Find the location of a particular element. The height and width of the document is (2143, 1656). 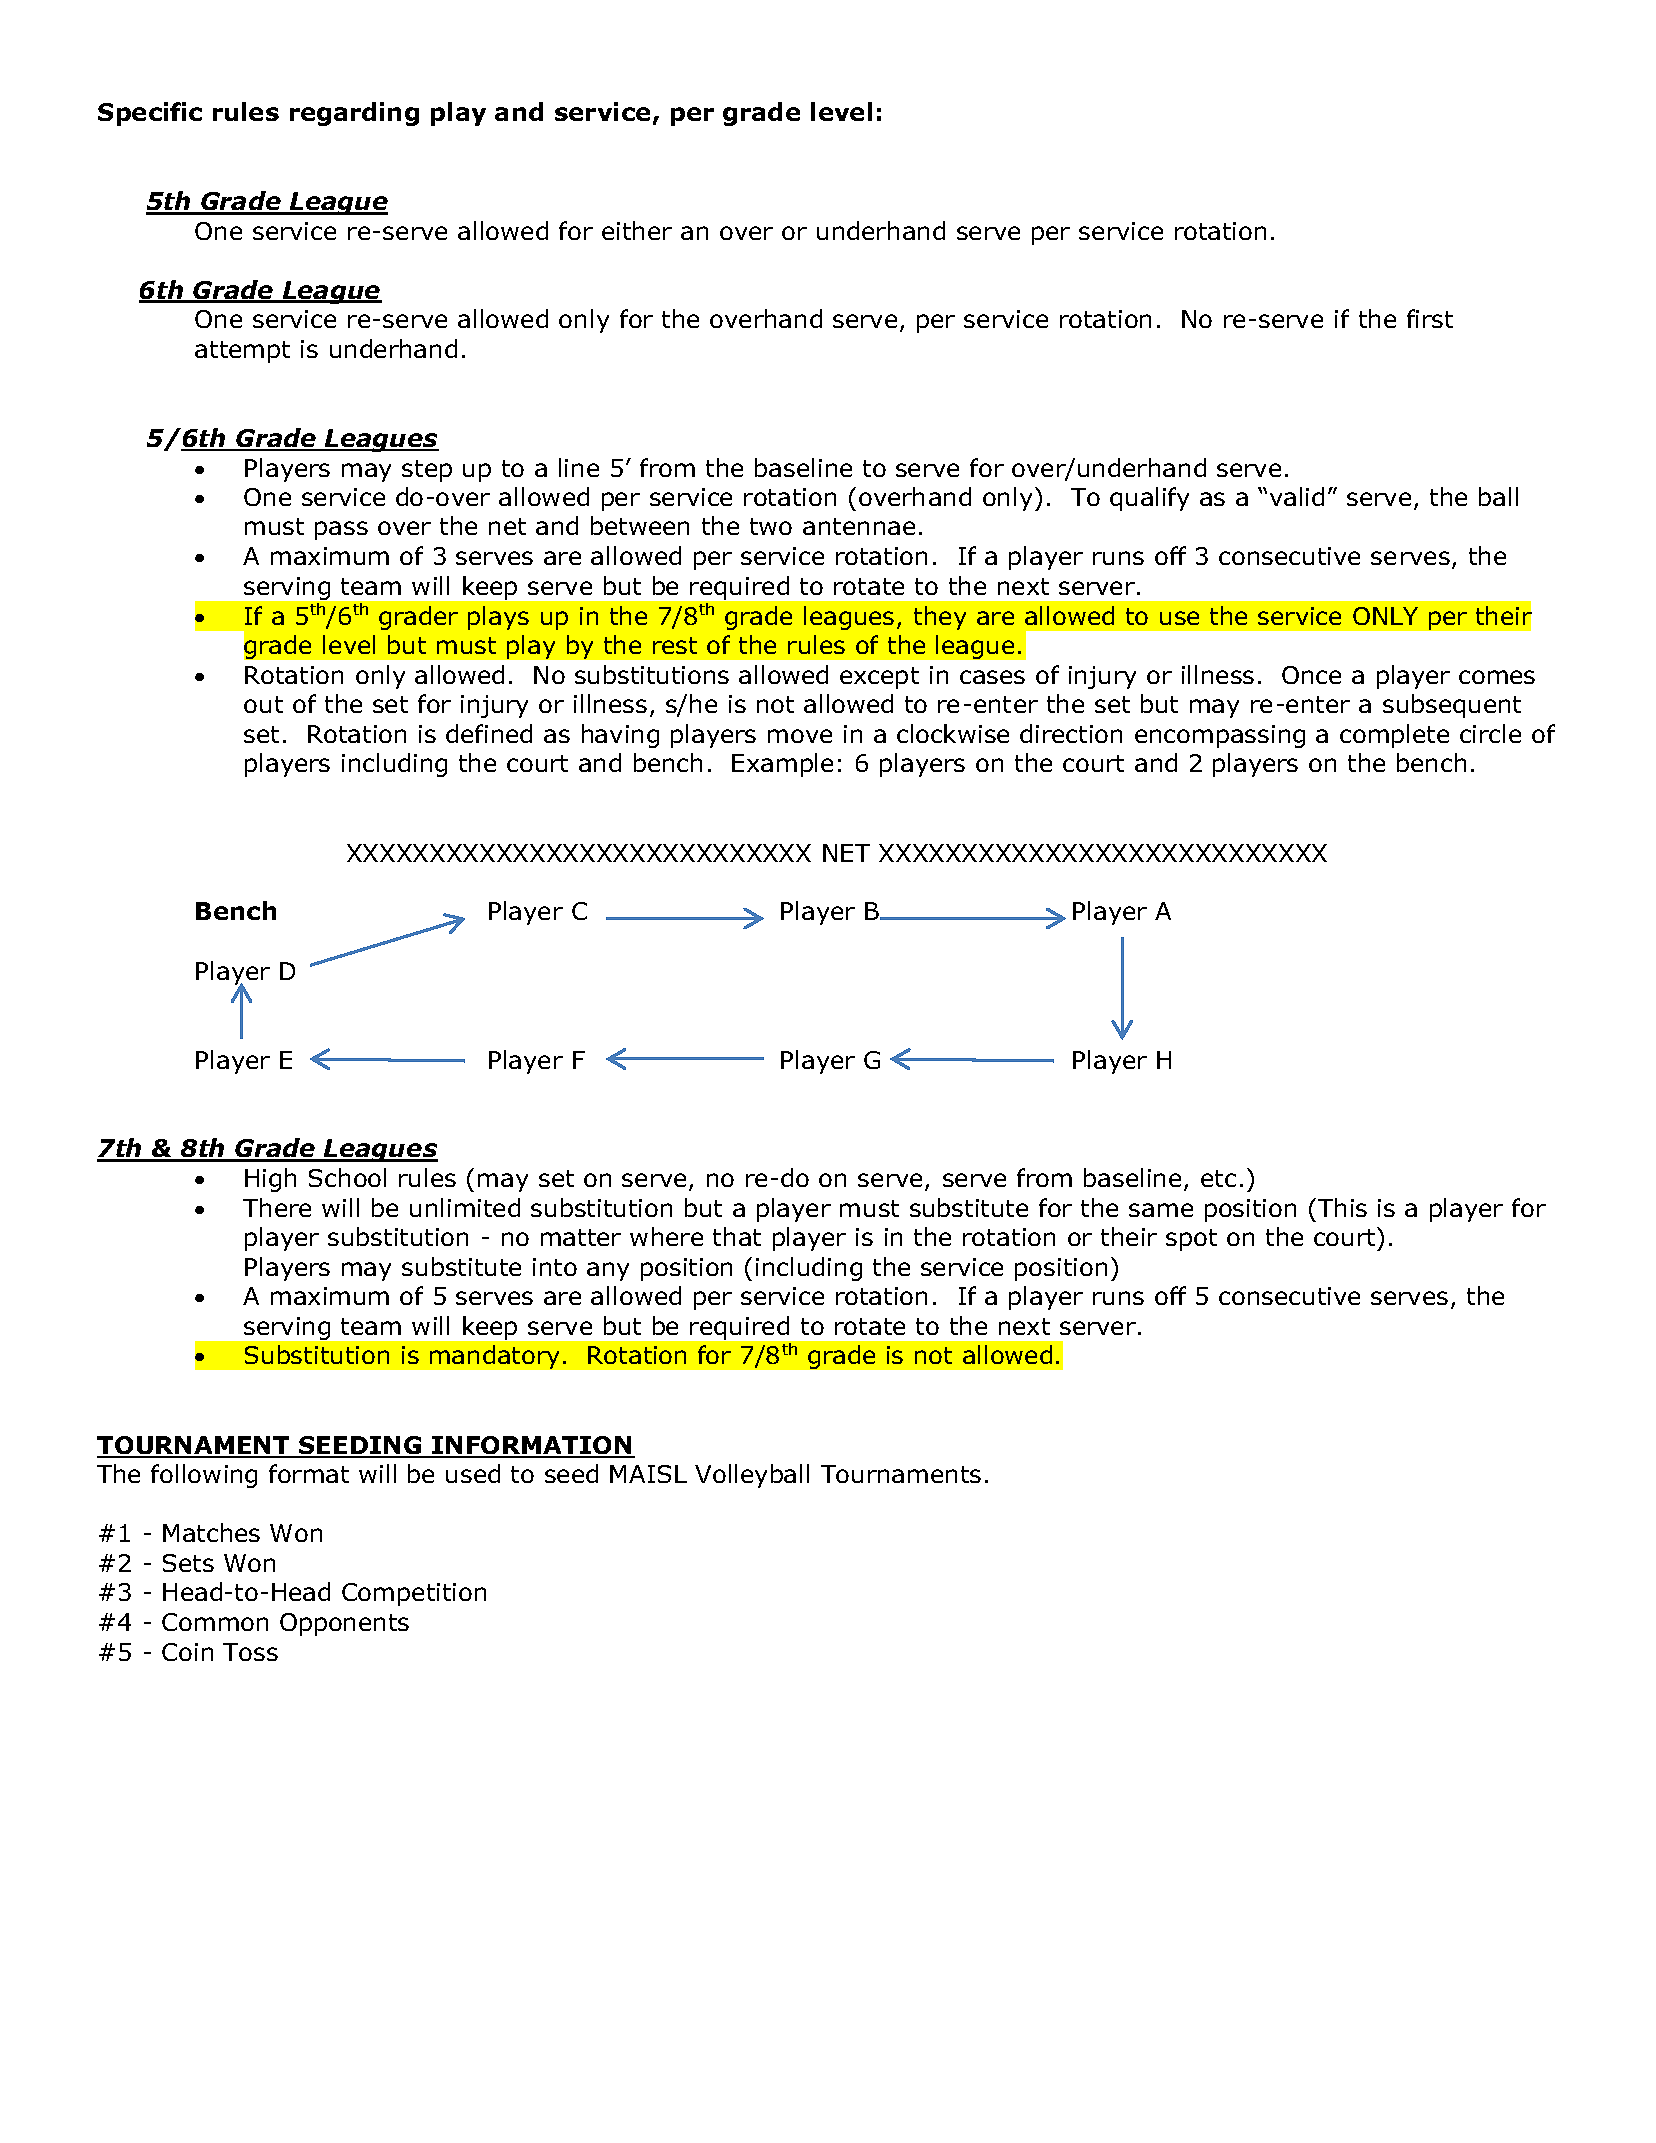

defined is located at coordinates (489, 733).
